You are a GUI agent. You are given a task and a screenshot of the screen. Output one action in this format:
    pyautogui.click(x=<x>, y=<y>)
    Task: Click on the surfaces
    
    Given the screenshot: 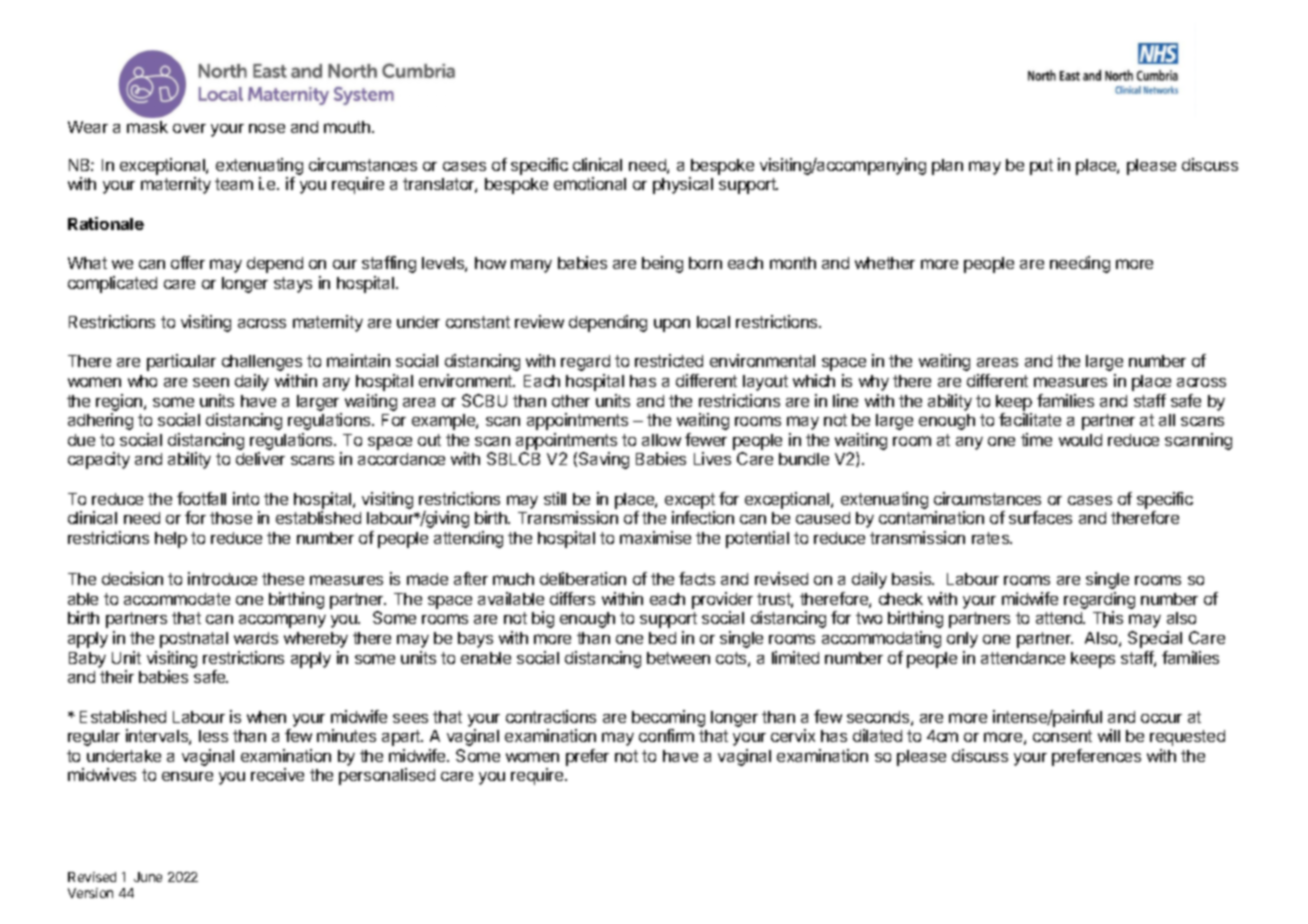 What is the action you would take?
    pyautogui.click(x=1040, y=517)
